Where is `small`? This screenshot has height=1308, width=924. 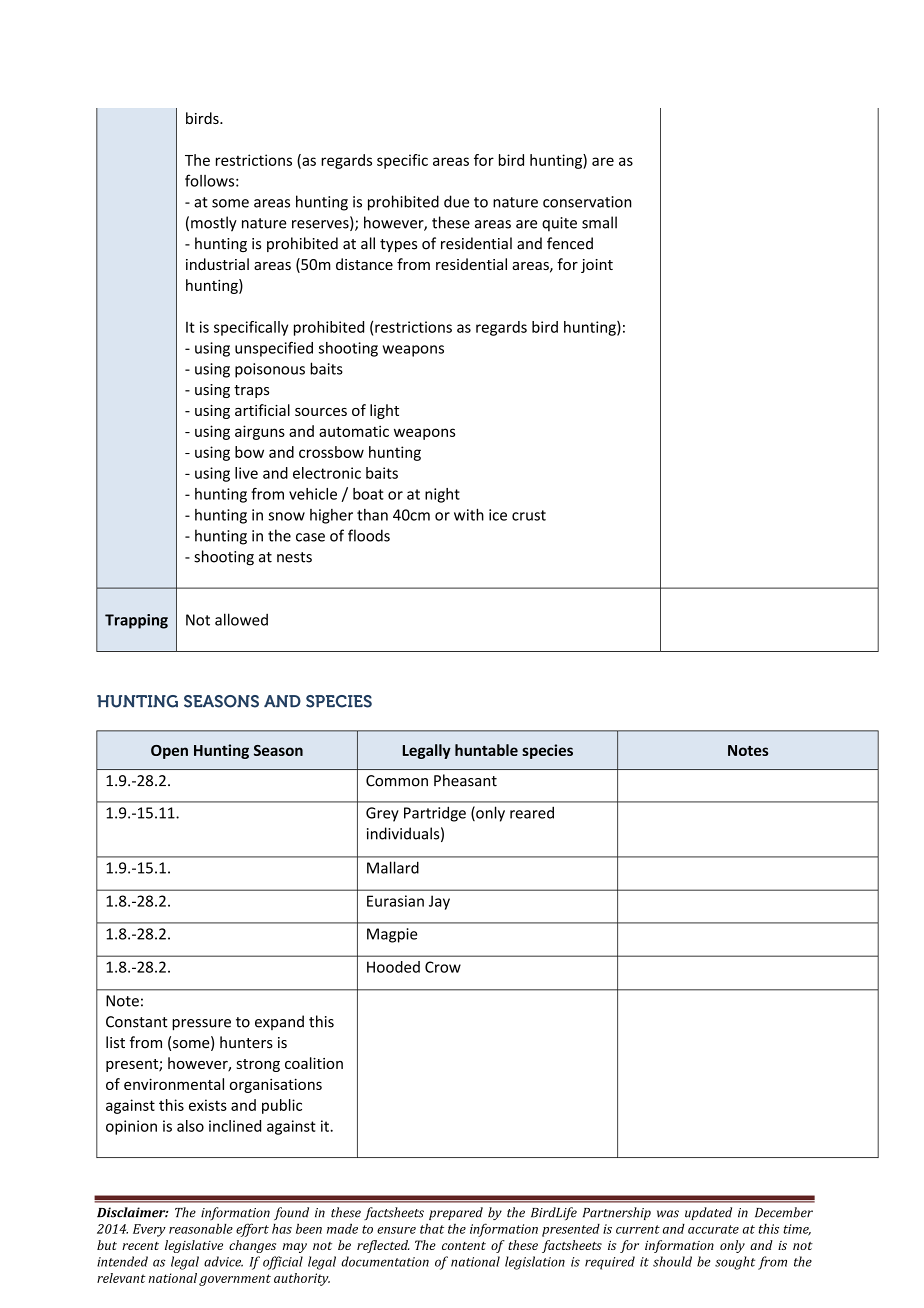
small is located at coordinates (599, 222).
